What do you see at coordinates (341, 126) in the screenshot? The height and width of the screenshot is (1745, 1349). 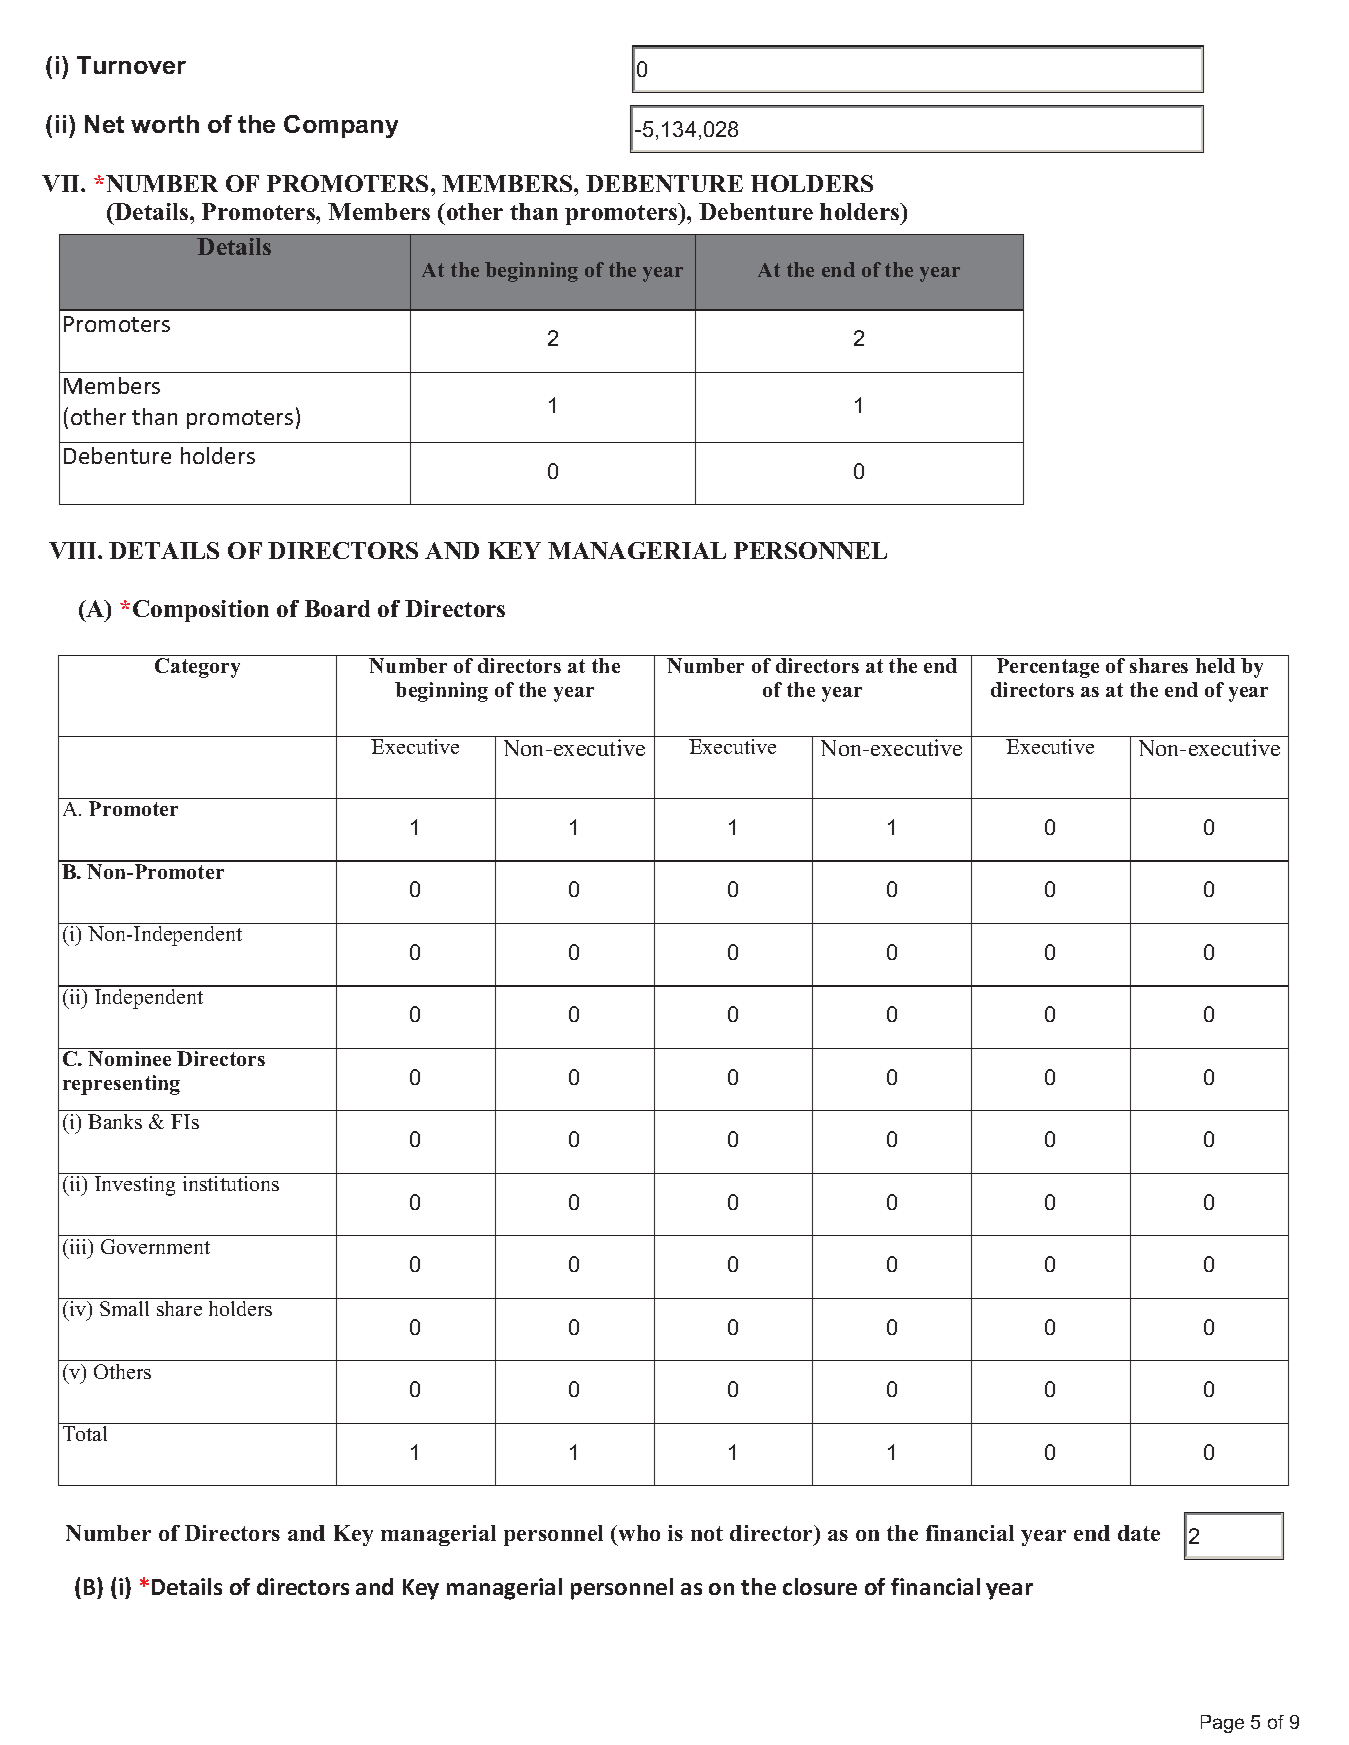 I see `Company` at bounding box center [341, 126].
